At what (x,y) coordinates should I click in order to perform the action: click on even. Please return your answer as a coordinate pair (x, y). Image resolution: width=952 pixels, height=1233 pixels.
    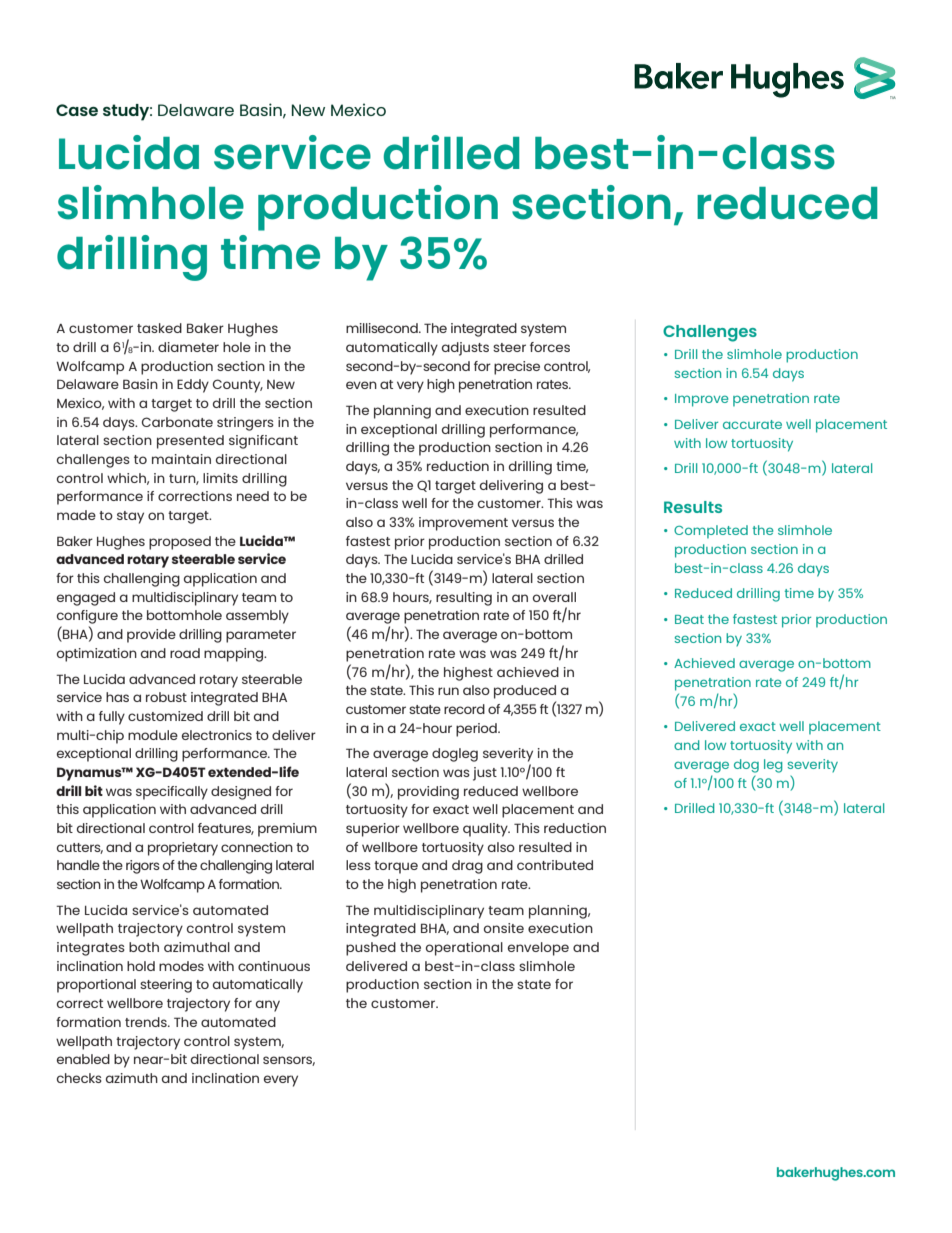
    Looking at the image, I should click on (361, 385).
